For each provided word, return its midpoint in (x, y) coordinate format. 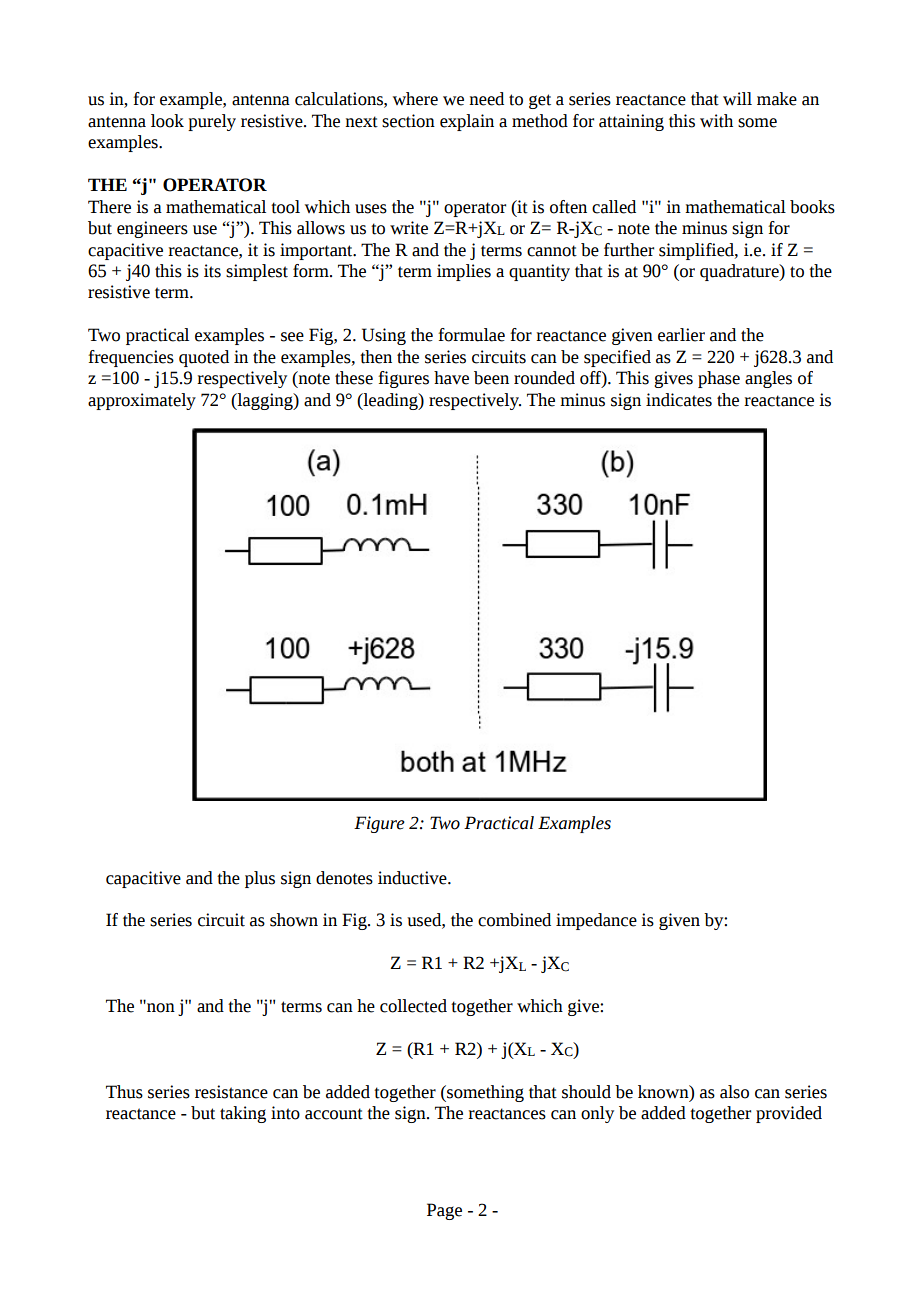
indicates (679, 400)
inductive (413, 878)
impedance (596, 921)
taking (243, 1114)
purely (212, 122)
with (716, 121)
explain (467, 122)
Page (444, 1211)
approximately (142, 401)
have (451, 378)
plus (260, 879)
